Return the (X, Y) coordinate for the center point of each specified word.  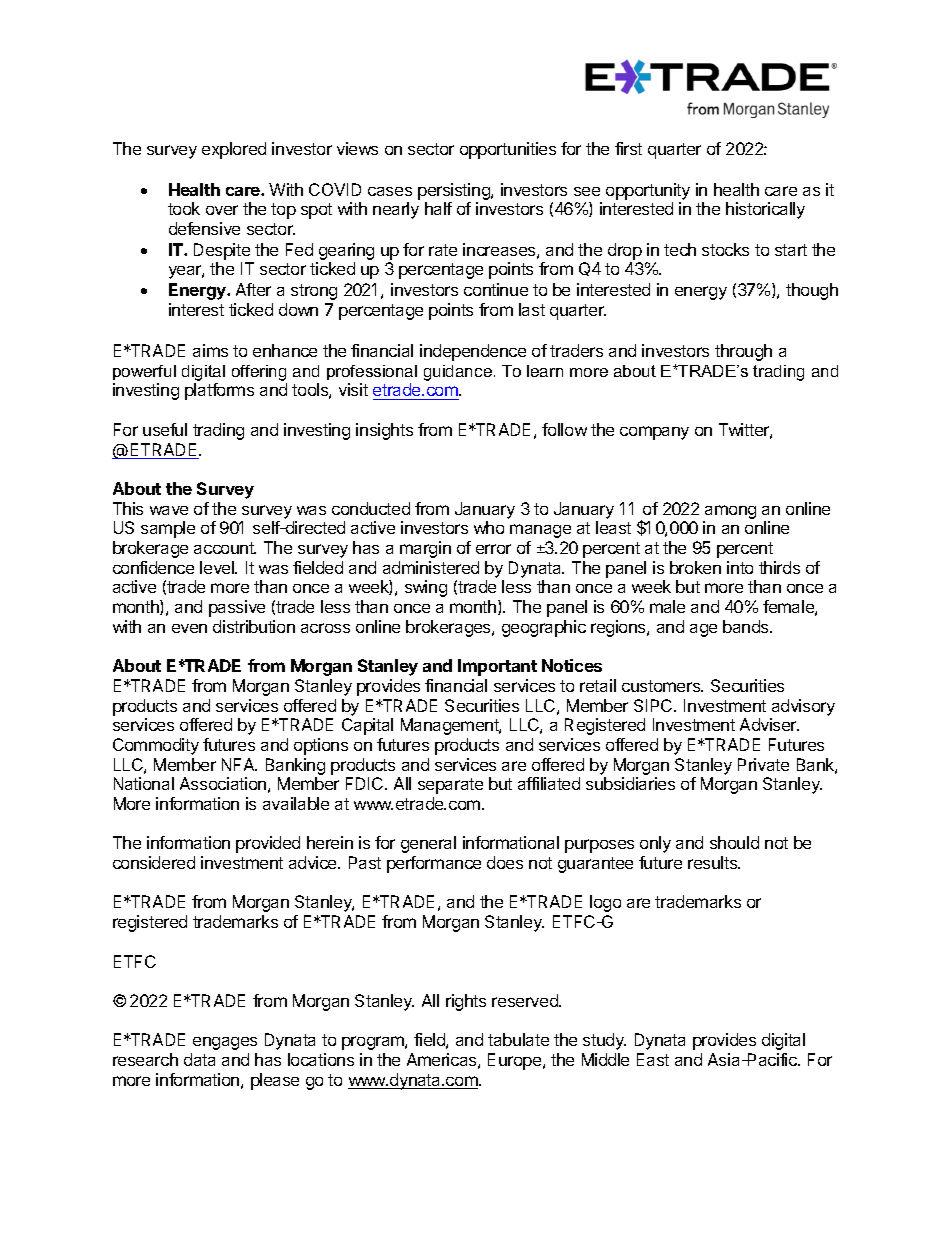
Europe (516, 1061)
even (189, 628)
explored (234, 150)
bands (747, 626)
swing (426, 588)
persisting (455, 191)
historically (765, 210)
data (199, 1059)
